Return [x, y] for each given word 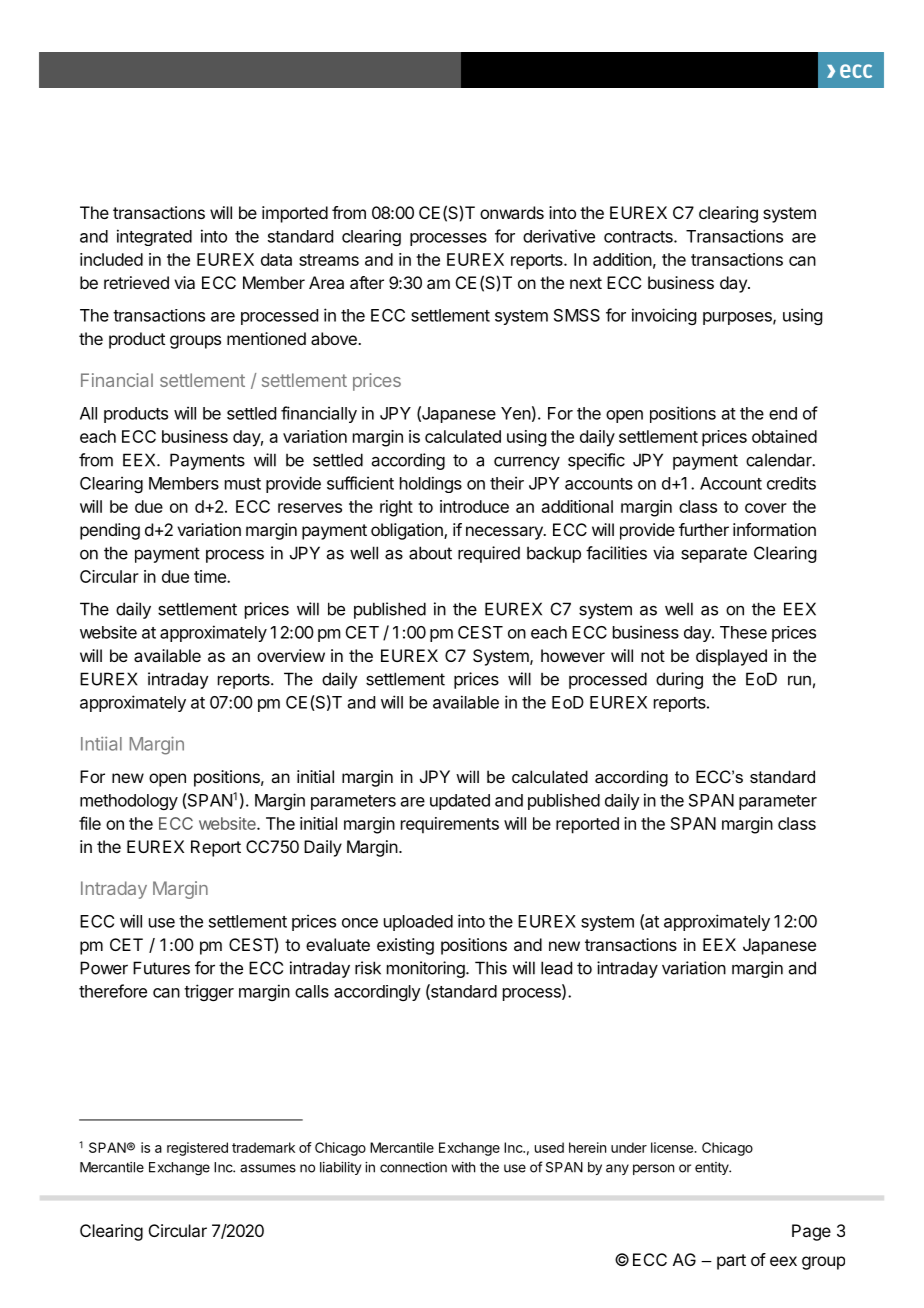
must [243, 484]
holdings [431, 484]
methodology [129, 802]
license [673, 1147]
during [679, 680]
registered [197, 1149]
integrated [154, 237]
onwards [512, 212]
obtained [784, 436]
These [743, 632]
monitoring [427, 969]
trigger [209, 992]
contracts [639, 237]
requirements [450, 825]
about [430, 553]
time [211, 576]
